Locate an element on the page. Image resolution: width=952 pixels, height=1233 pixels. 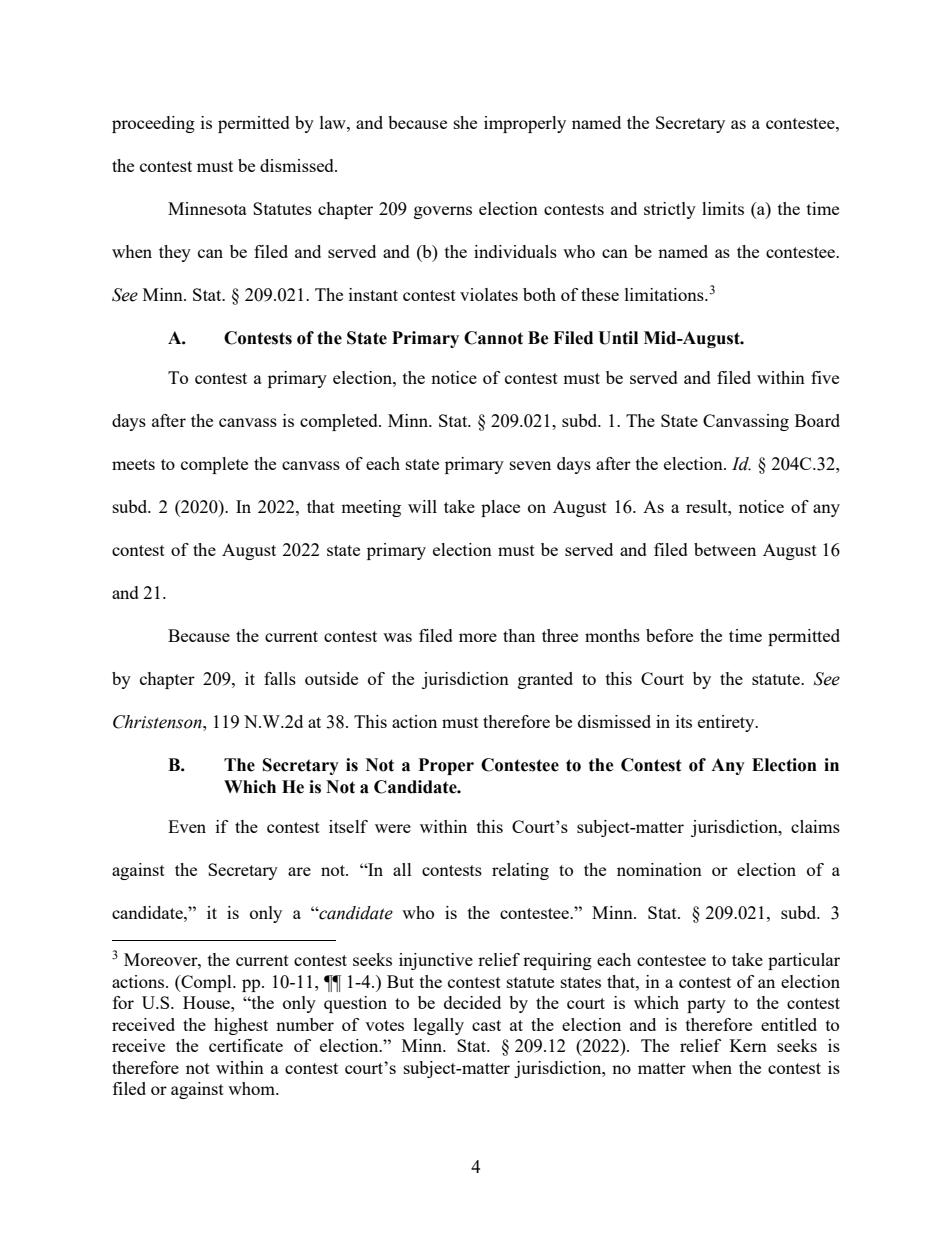
between is located at coordinates (725, 549).
